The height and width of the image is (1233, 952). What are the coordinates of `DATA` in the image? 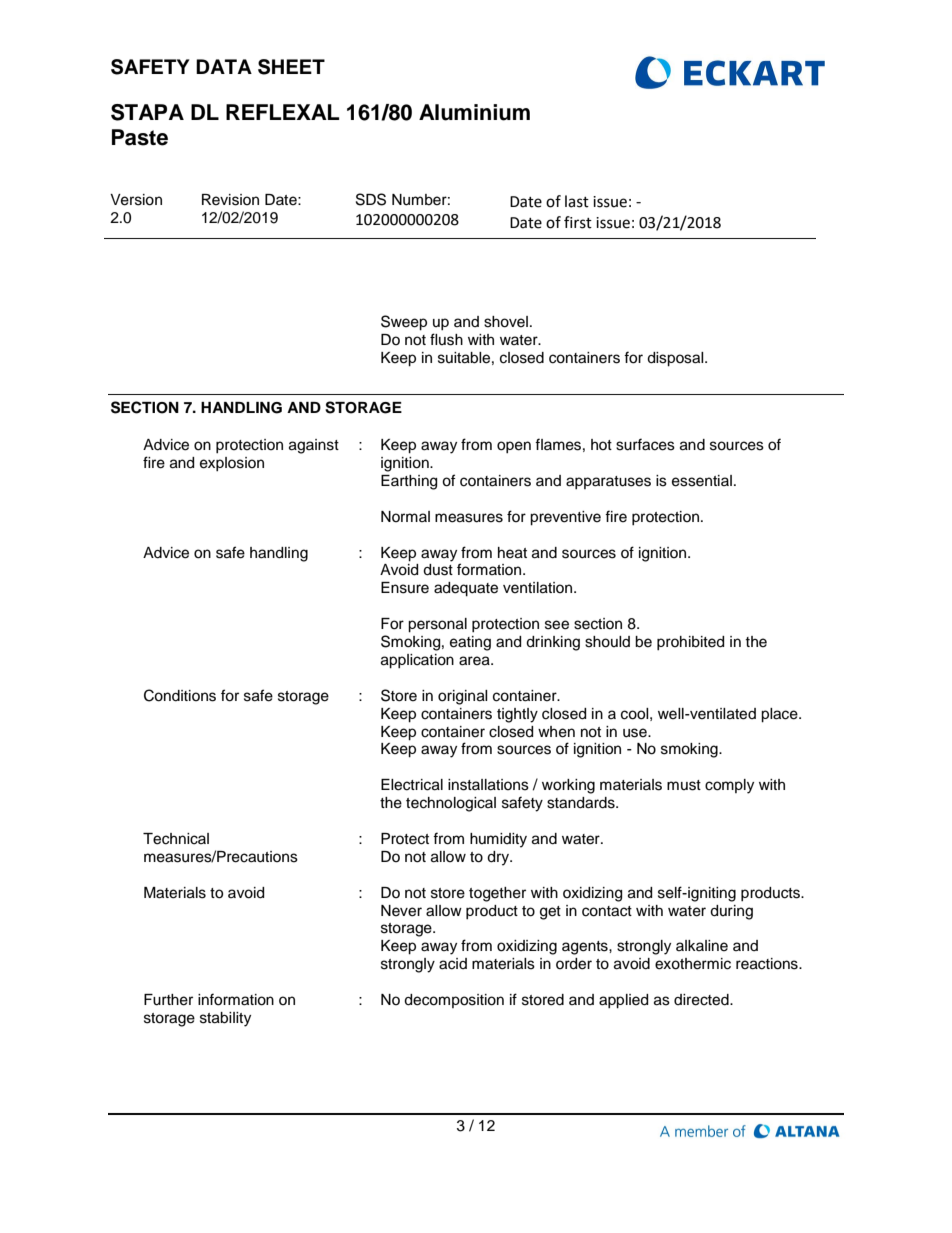 It's located at (224, 66).
